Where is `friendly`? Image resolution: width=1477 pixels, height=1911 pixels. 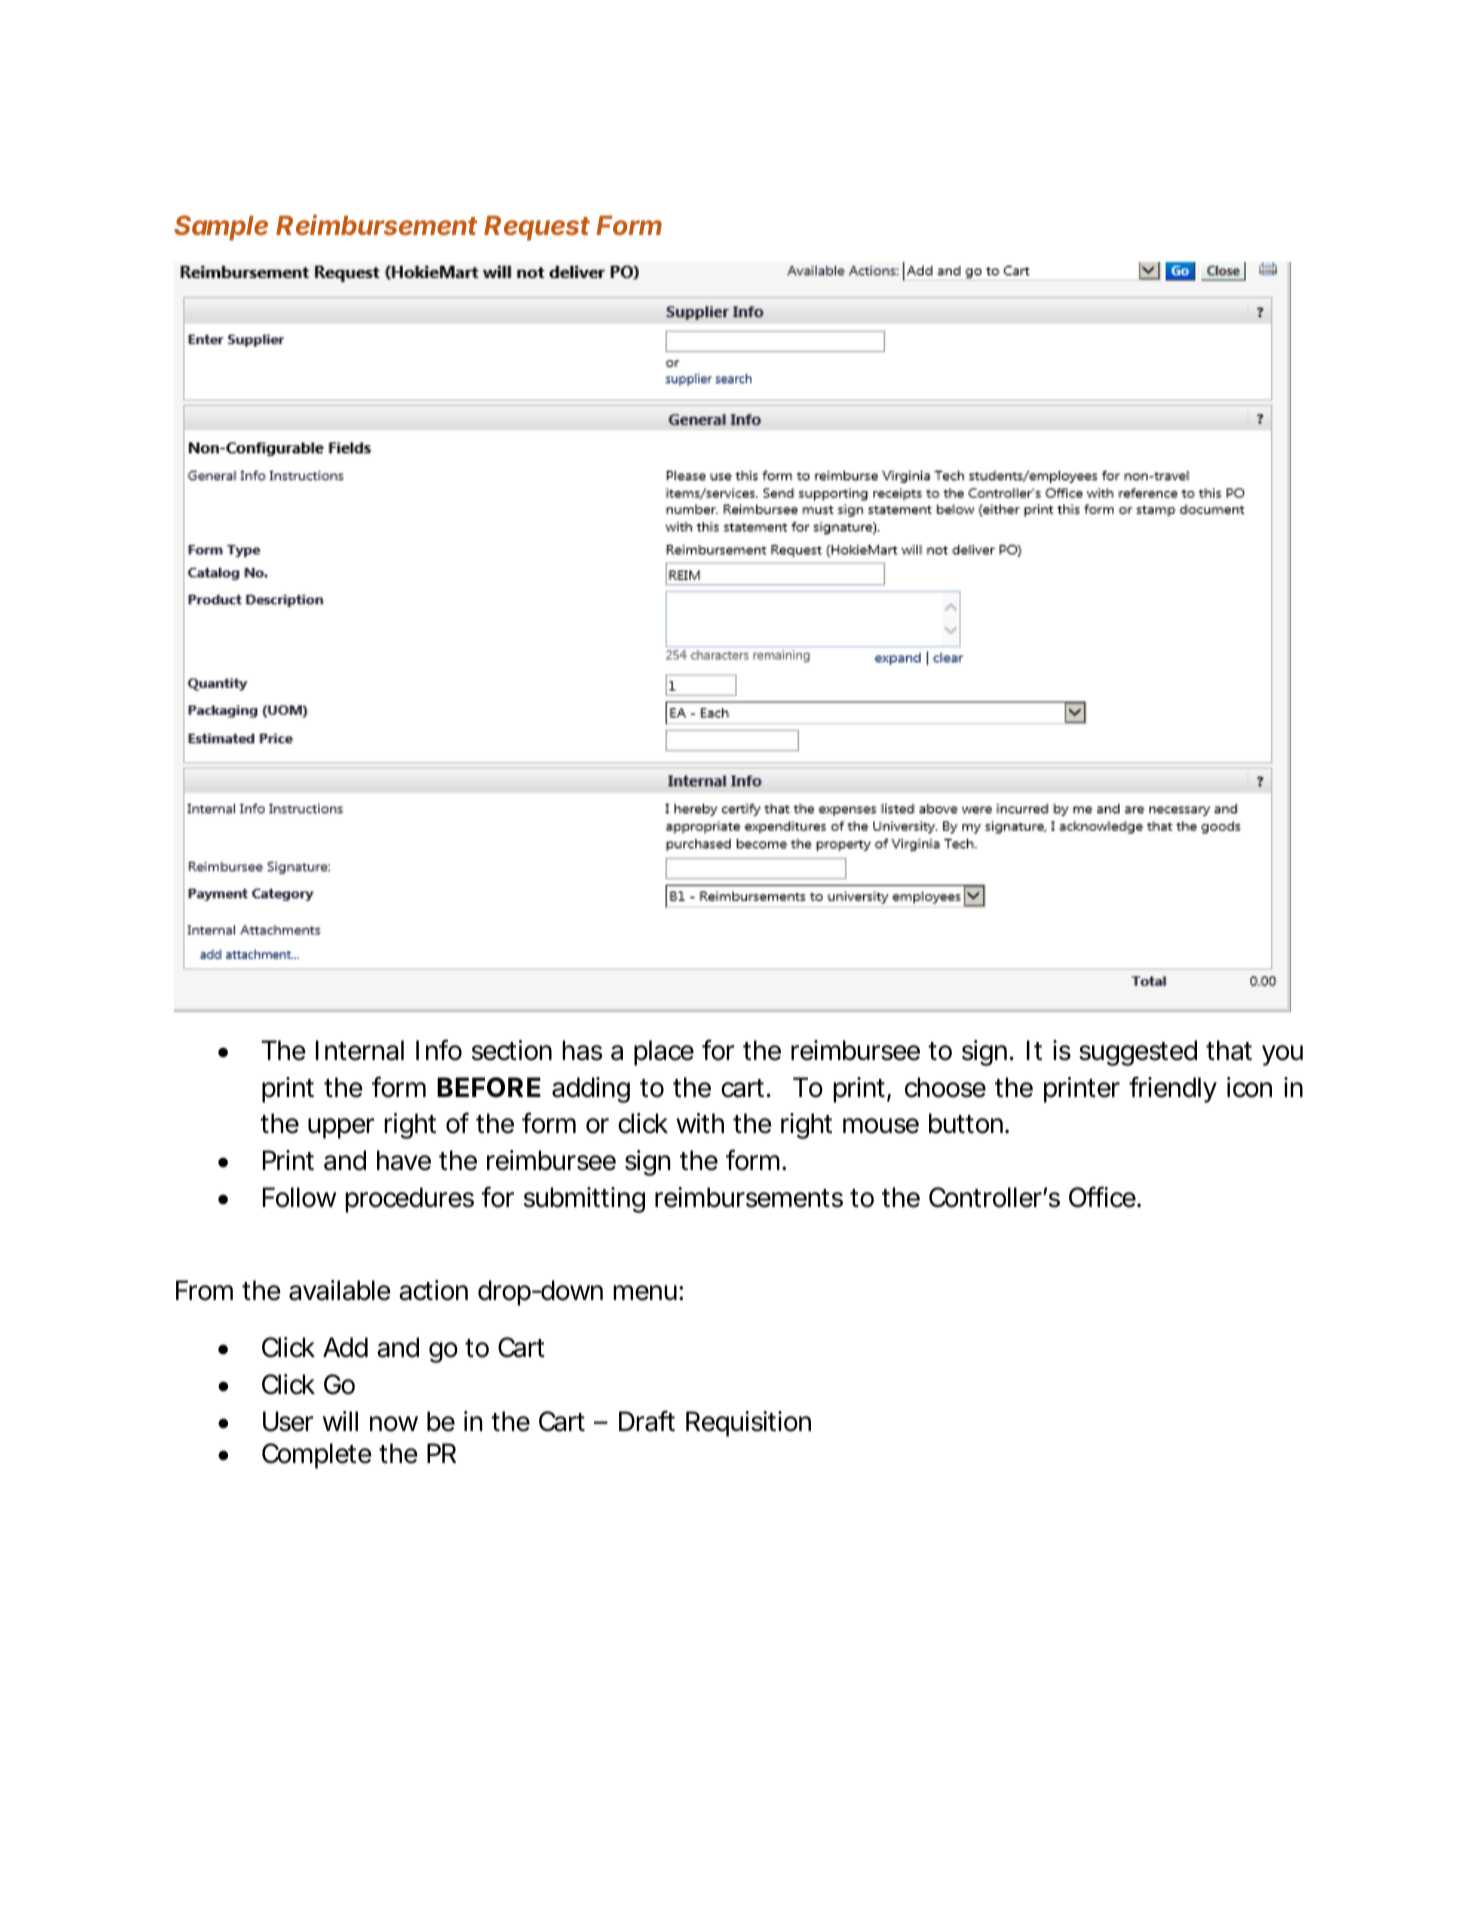 friendly is located at coordinates (1173, 1089).
